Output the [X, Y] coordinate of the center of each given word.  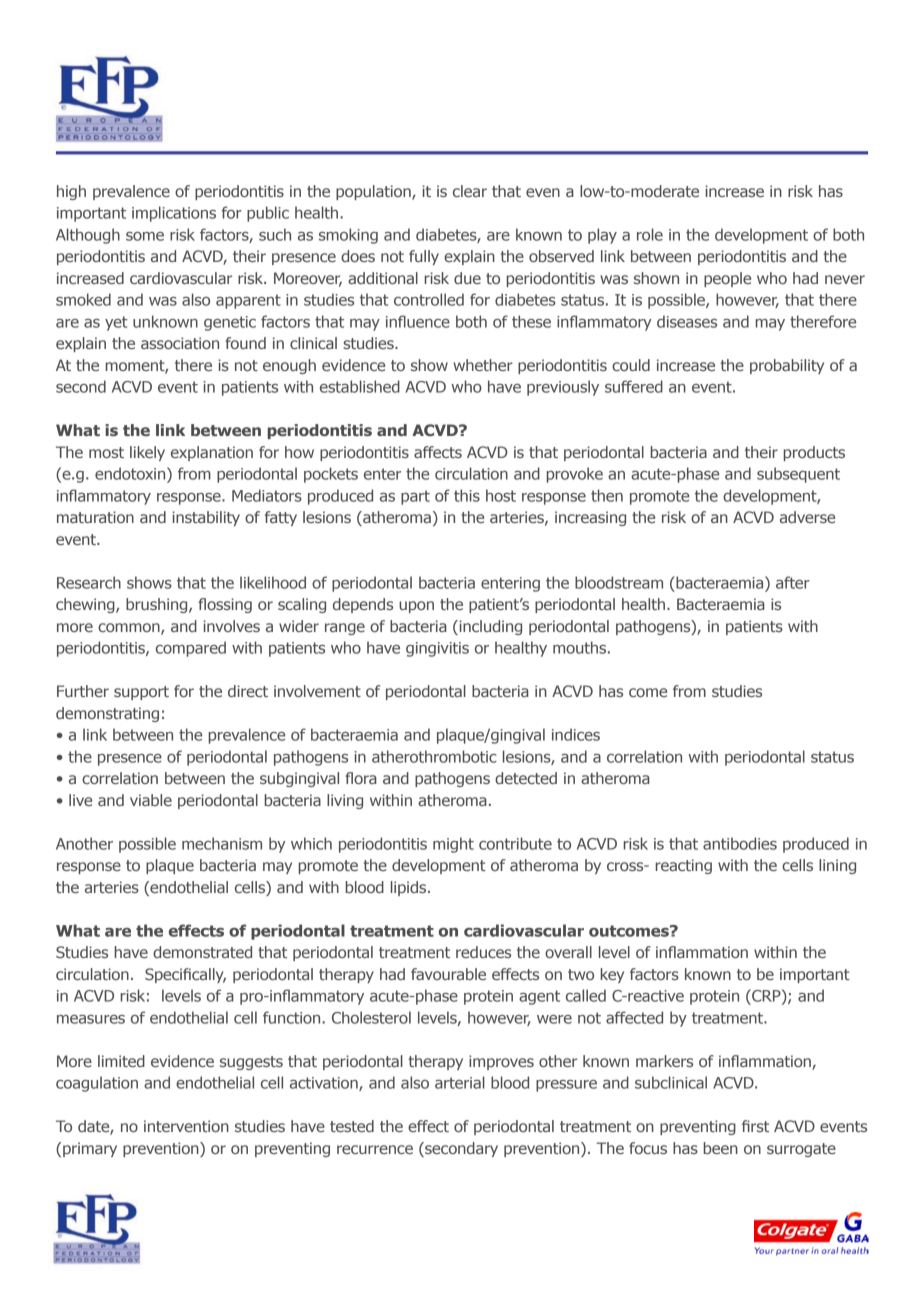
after [793, 582]
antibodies [740, 843]
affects [438, 452]
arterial [460, 1082]
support [141, 693]
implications [174, 214]
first [755, 1126]
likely [147, 453]
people [727, 279]
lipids [410, 888]
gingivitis [437, 649]
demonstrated [202, 952]
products [814, 453]
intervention [186, 1126]
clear [470, 191]
